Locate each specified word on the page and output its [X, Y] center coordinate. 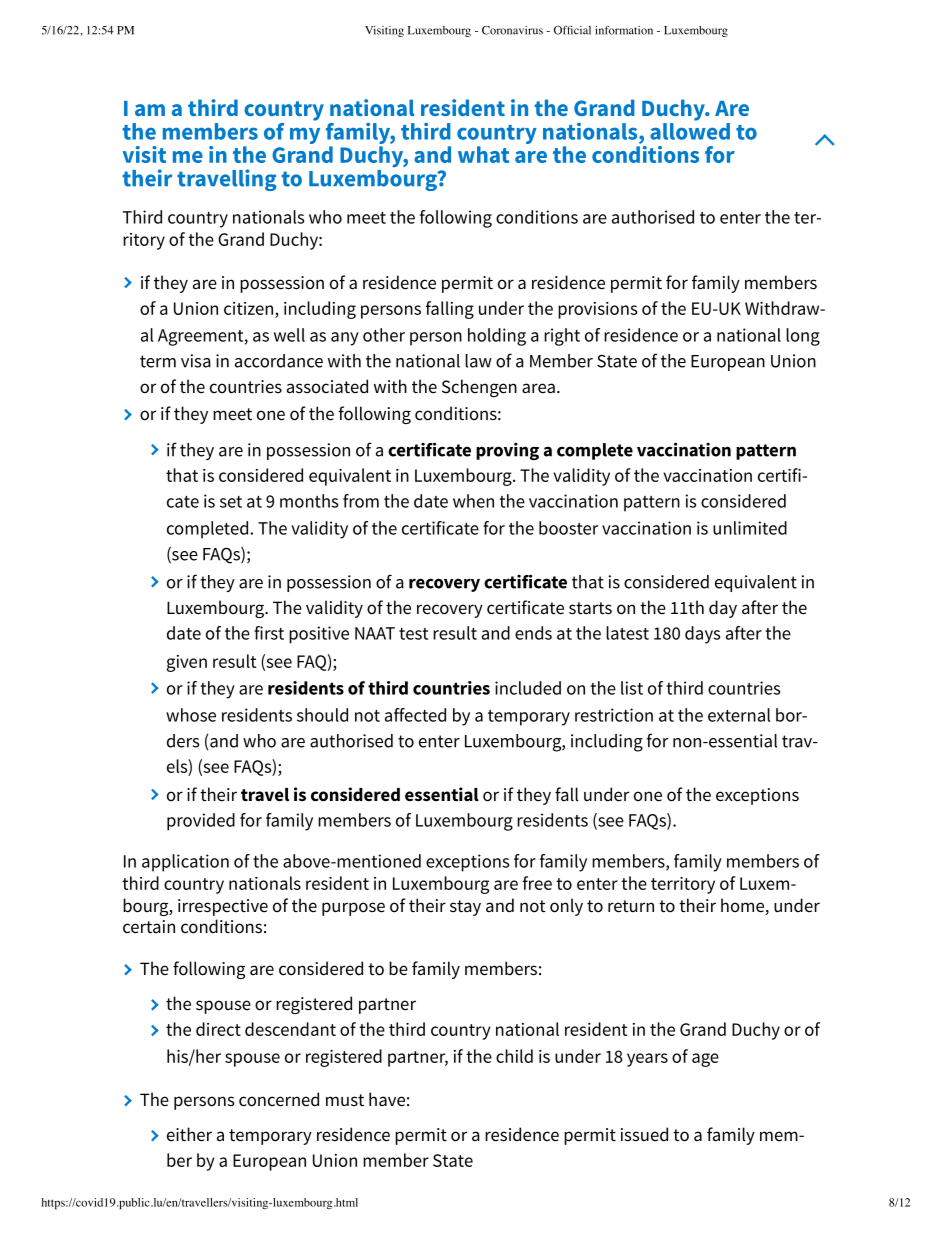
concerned [279, 1099]
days [702, 635]
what [483, 154]
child [514, 1056]
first [269, 633]
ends [533, 633]
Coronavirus [512, 30]
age [705, 1060]
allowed [690, 130]
